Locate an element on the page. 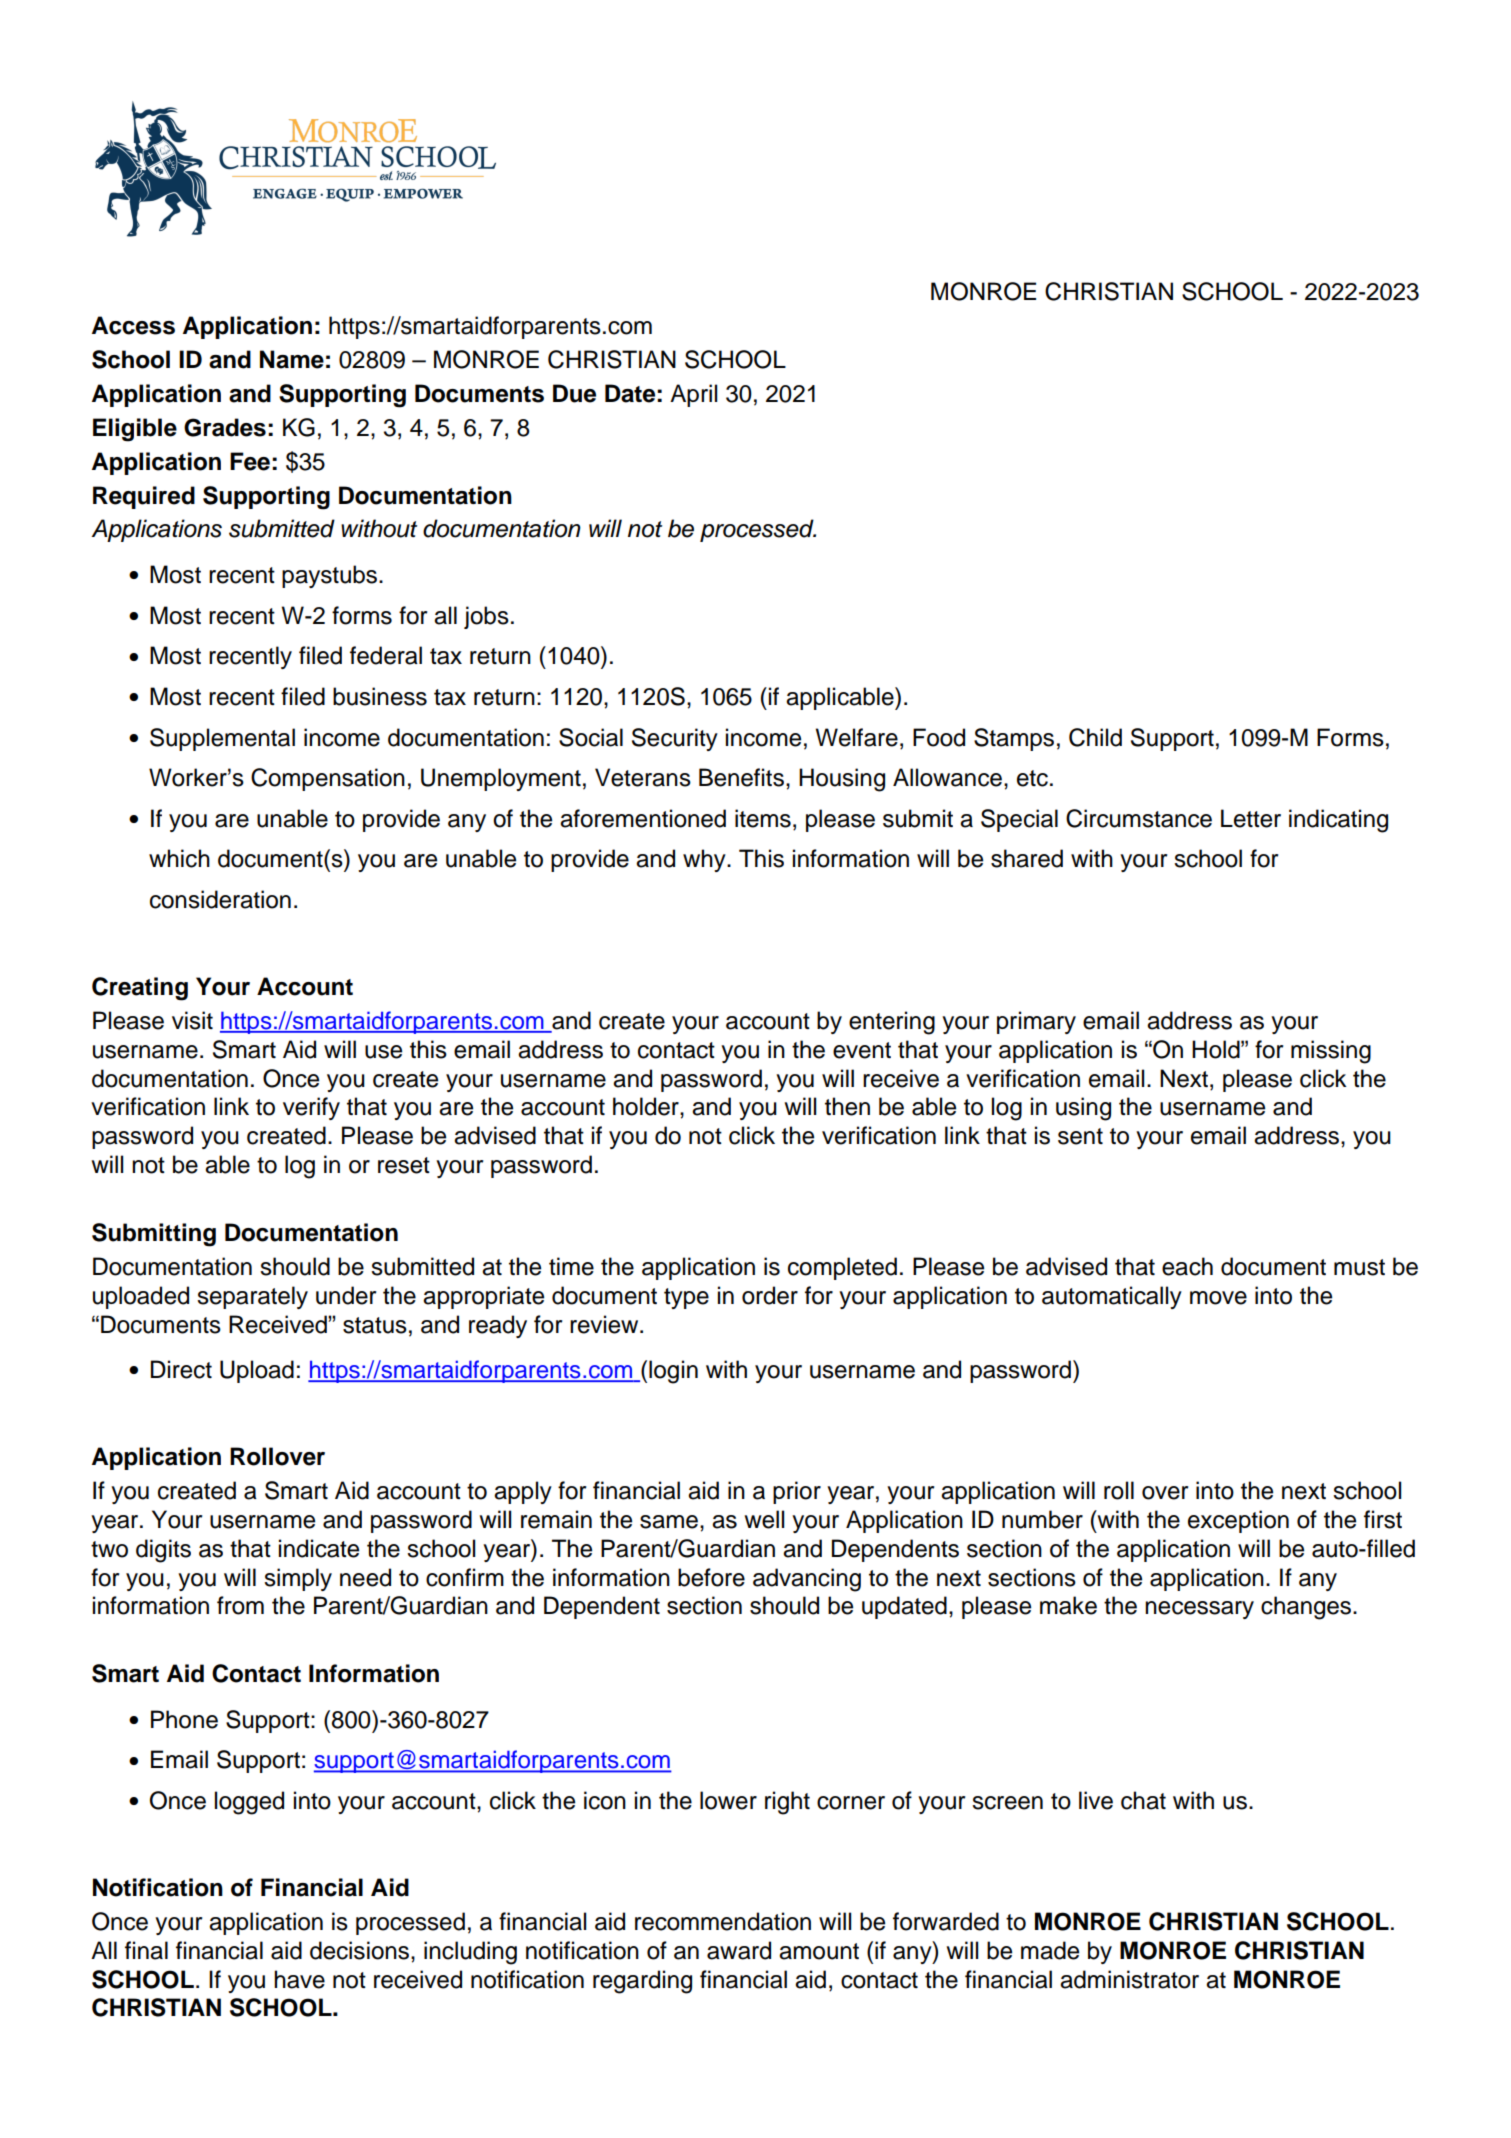  recommendation is located at coordinates (723, 1921).
